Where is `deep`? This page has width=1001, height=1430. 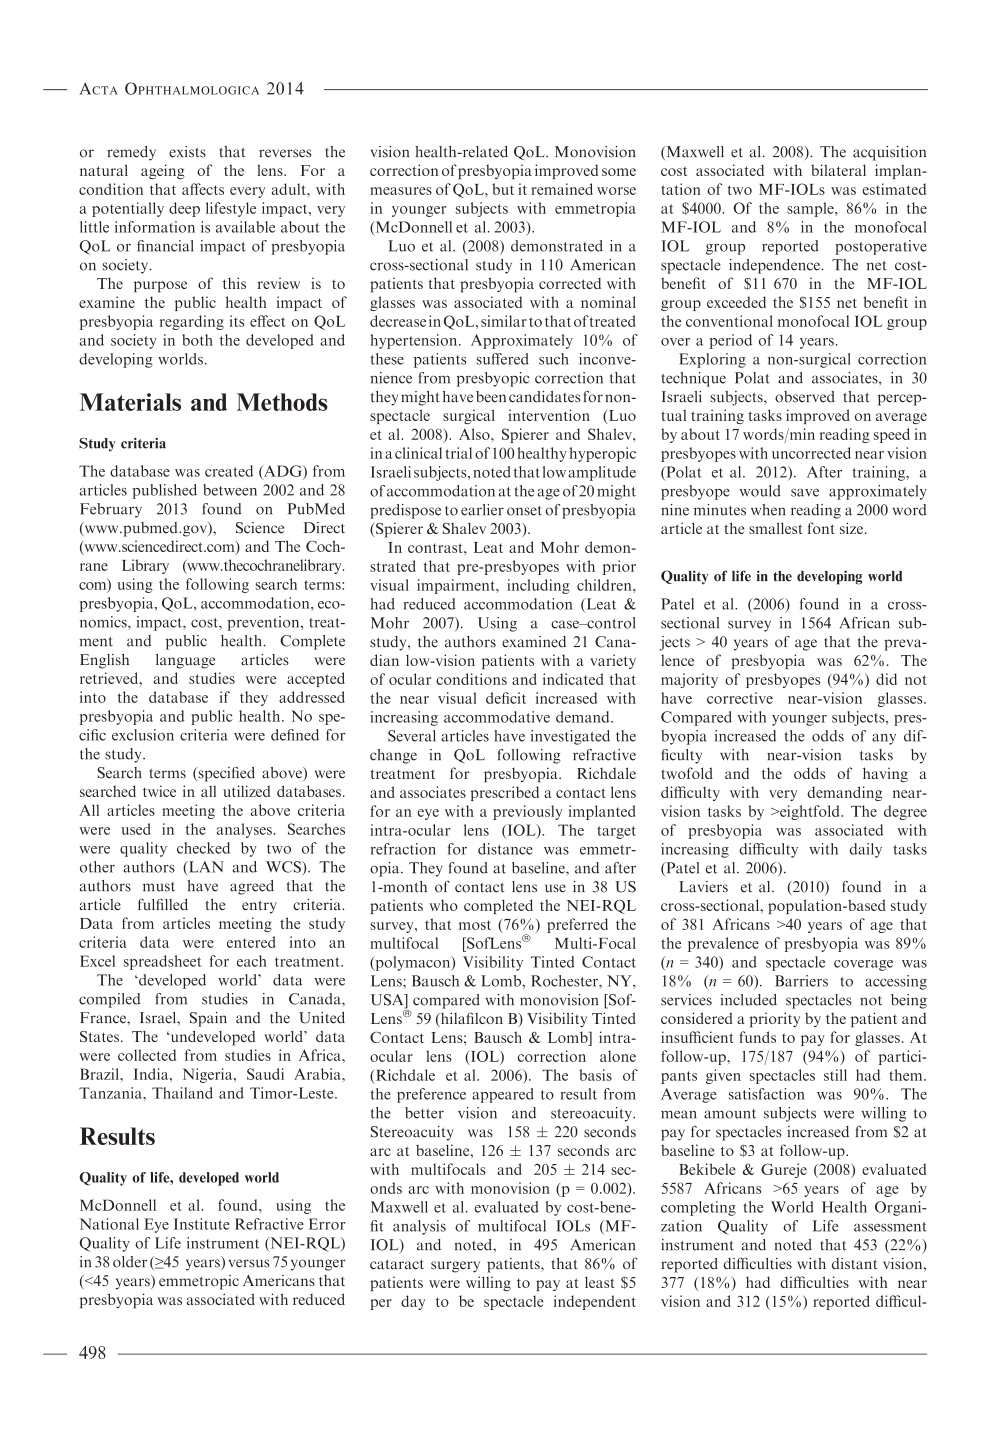
deep is located at coordinates (184, 209).
